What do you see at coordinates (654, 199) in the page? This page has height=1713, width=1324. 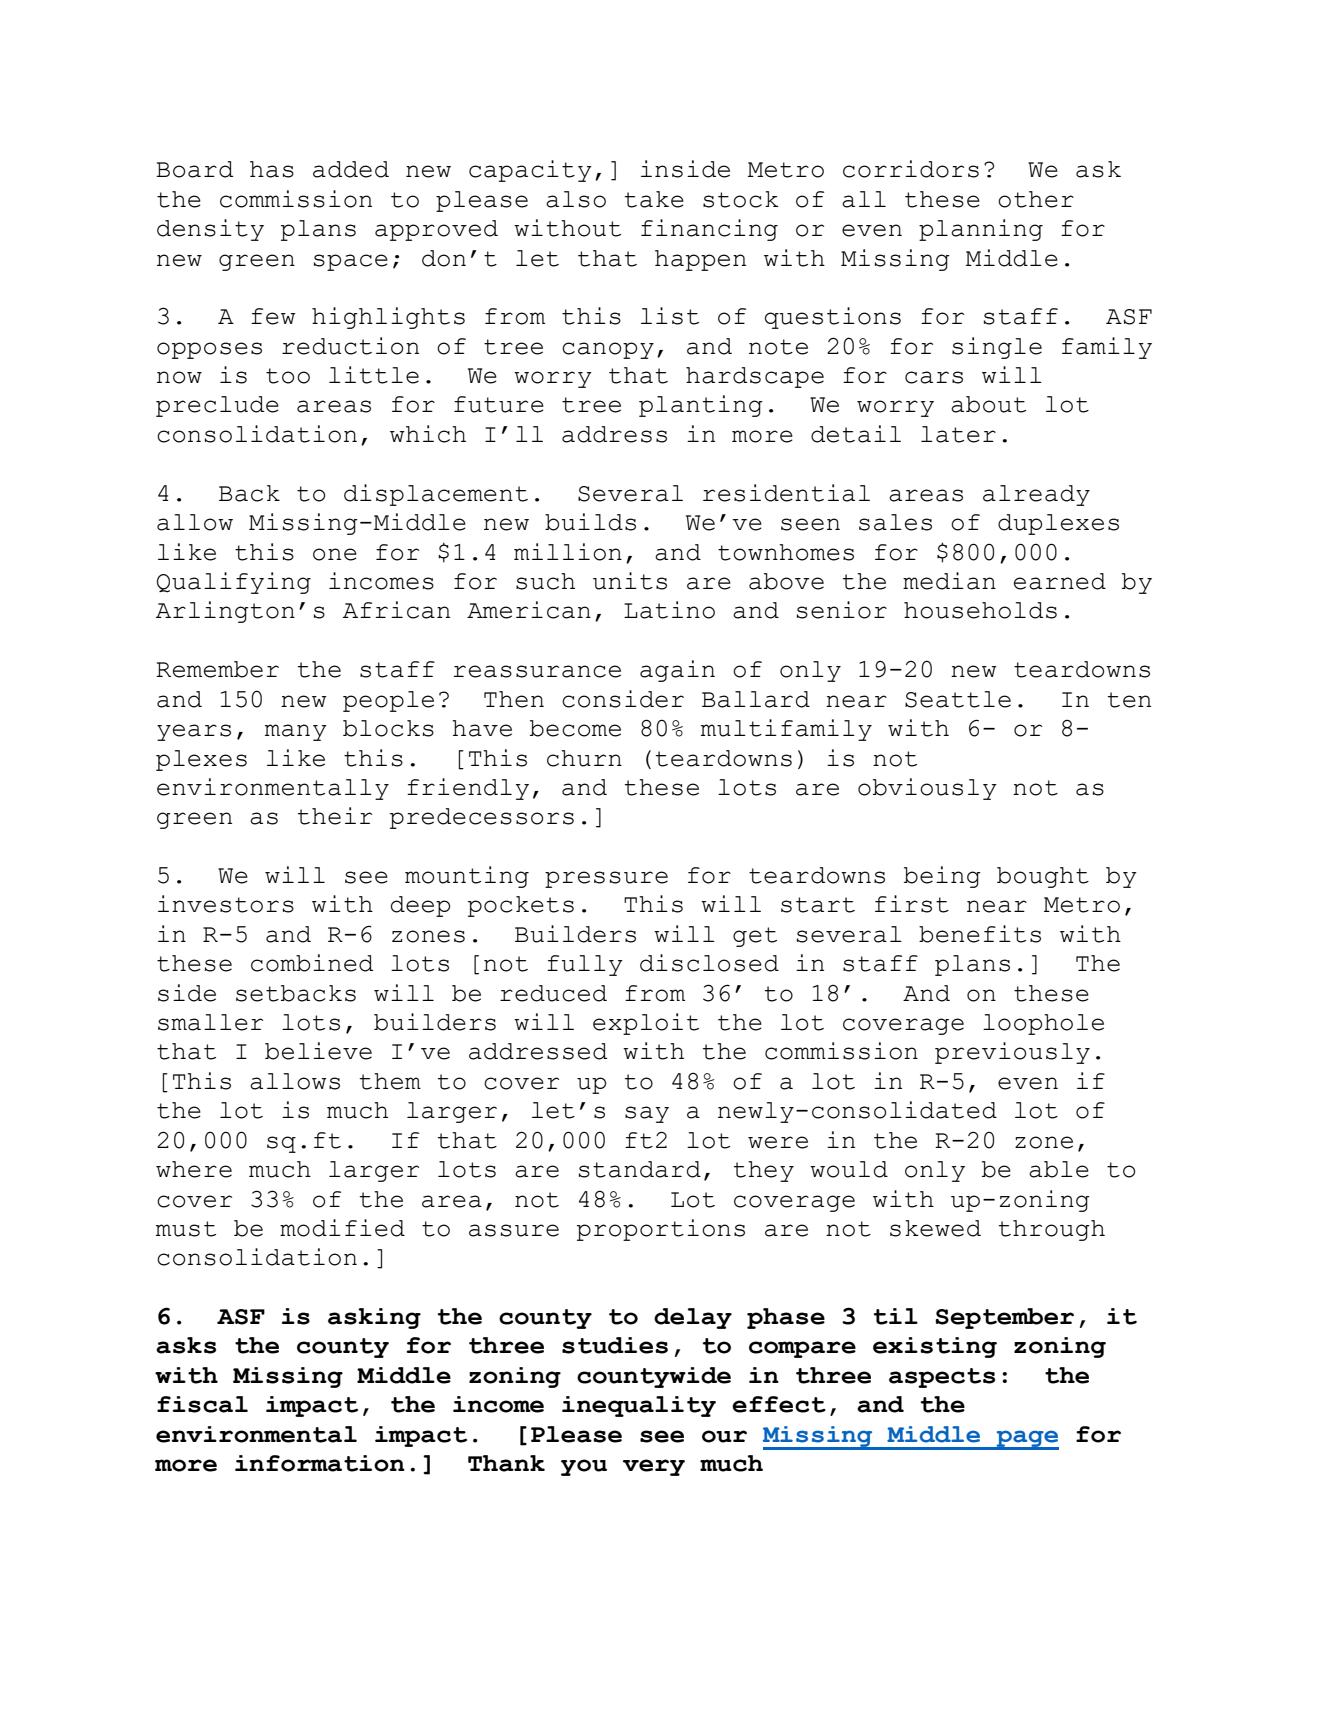 I see `take` at bounding box center [654, 199].
